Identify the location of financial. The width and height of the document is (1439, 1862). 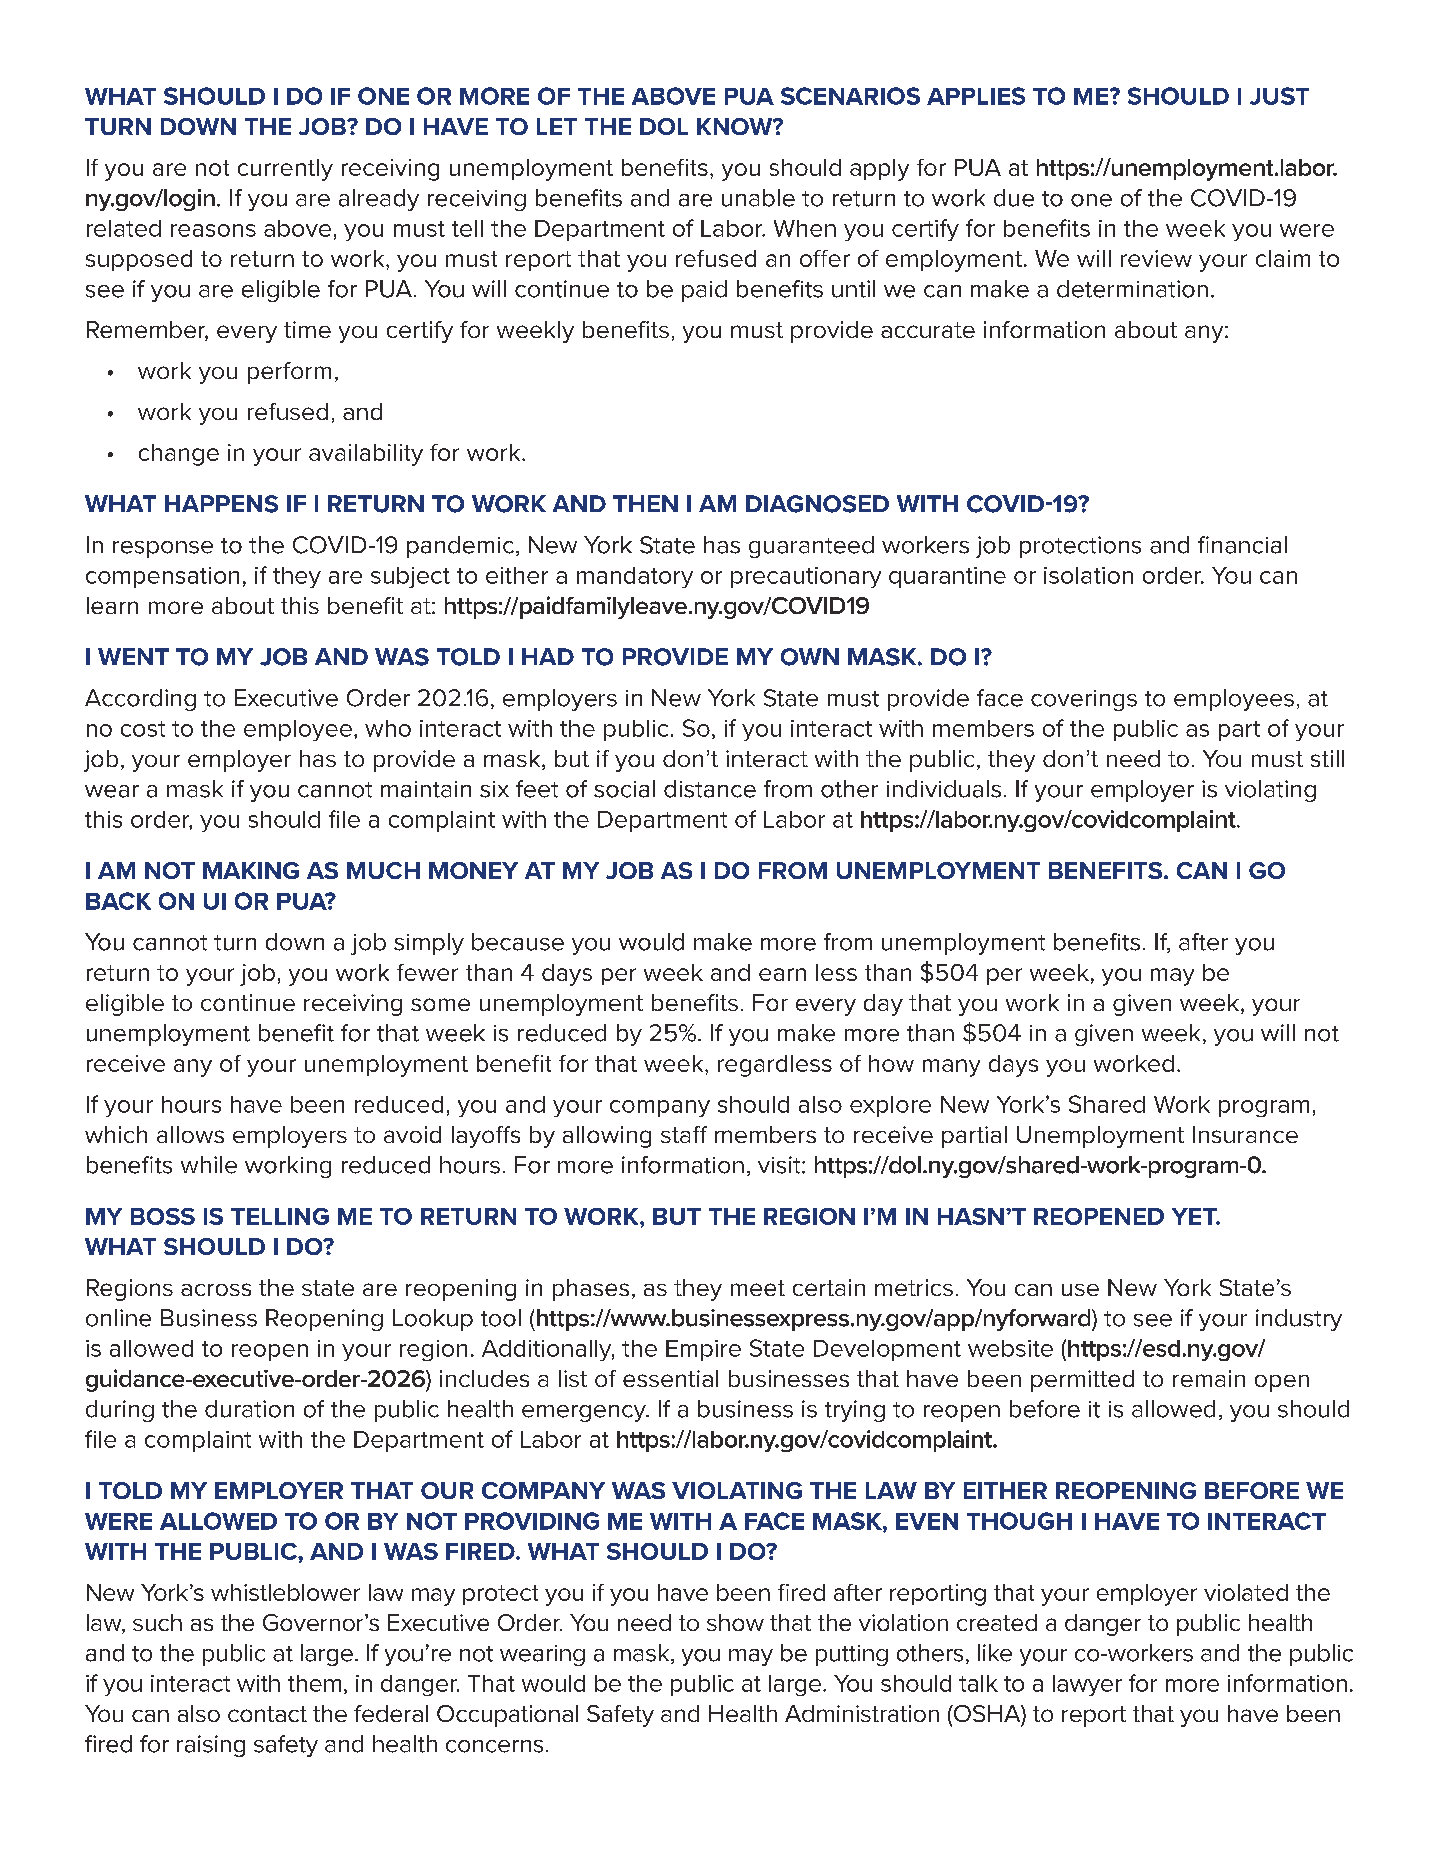
(1242, 545).
